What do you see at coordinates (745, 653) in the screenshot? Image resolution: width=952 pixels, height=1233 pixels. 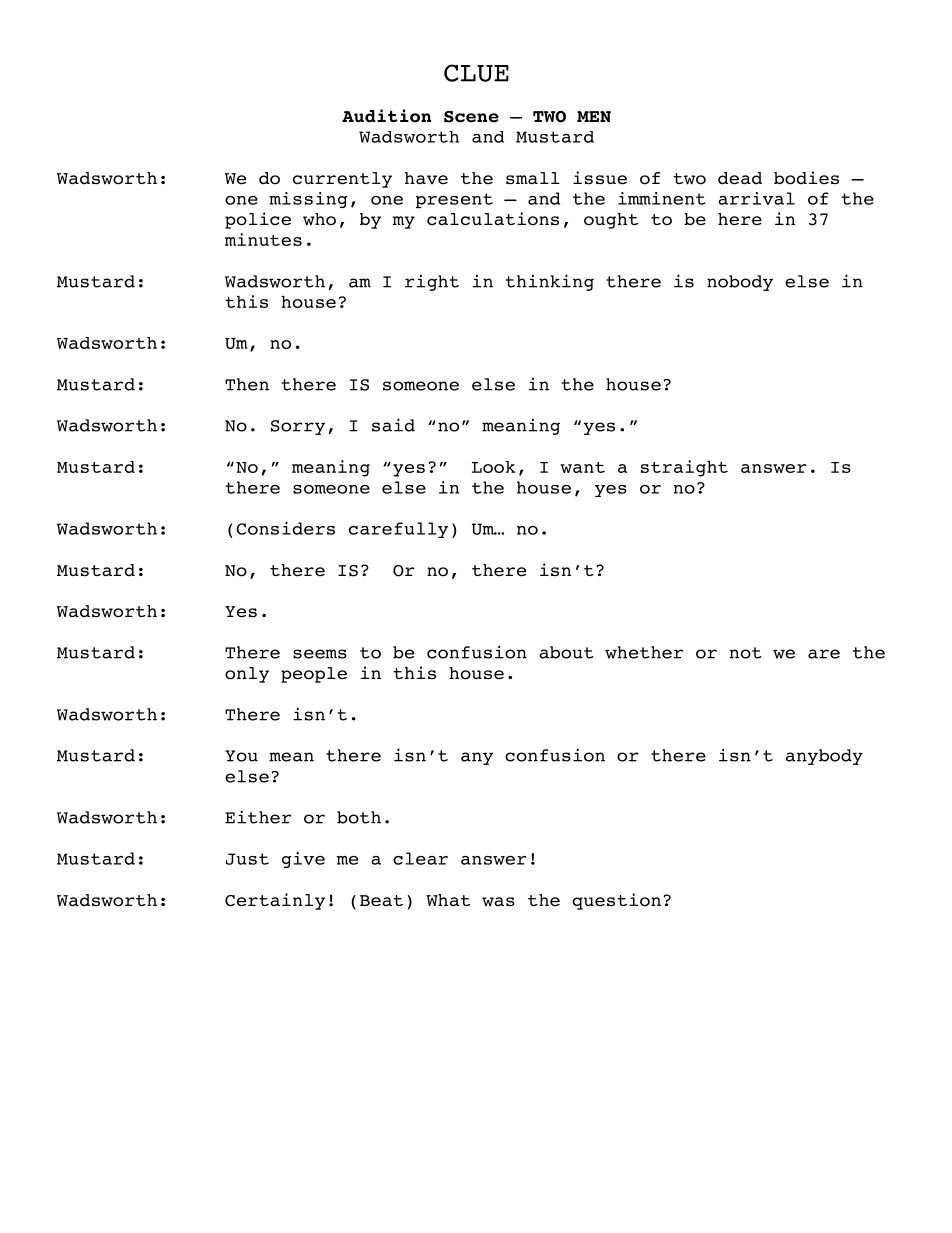 I see `not` at bounding box center [745, 653].
